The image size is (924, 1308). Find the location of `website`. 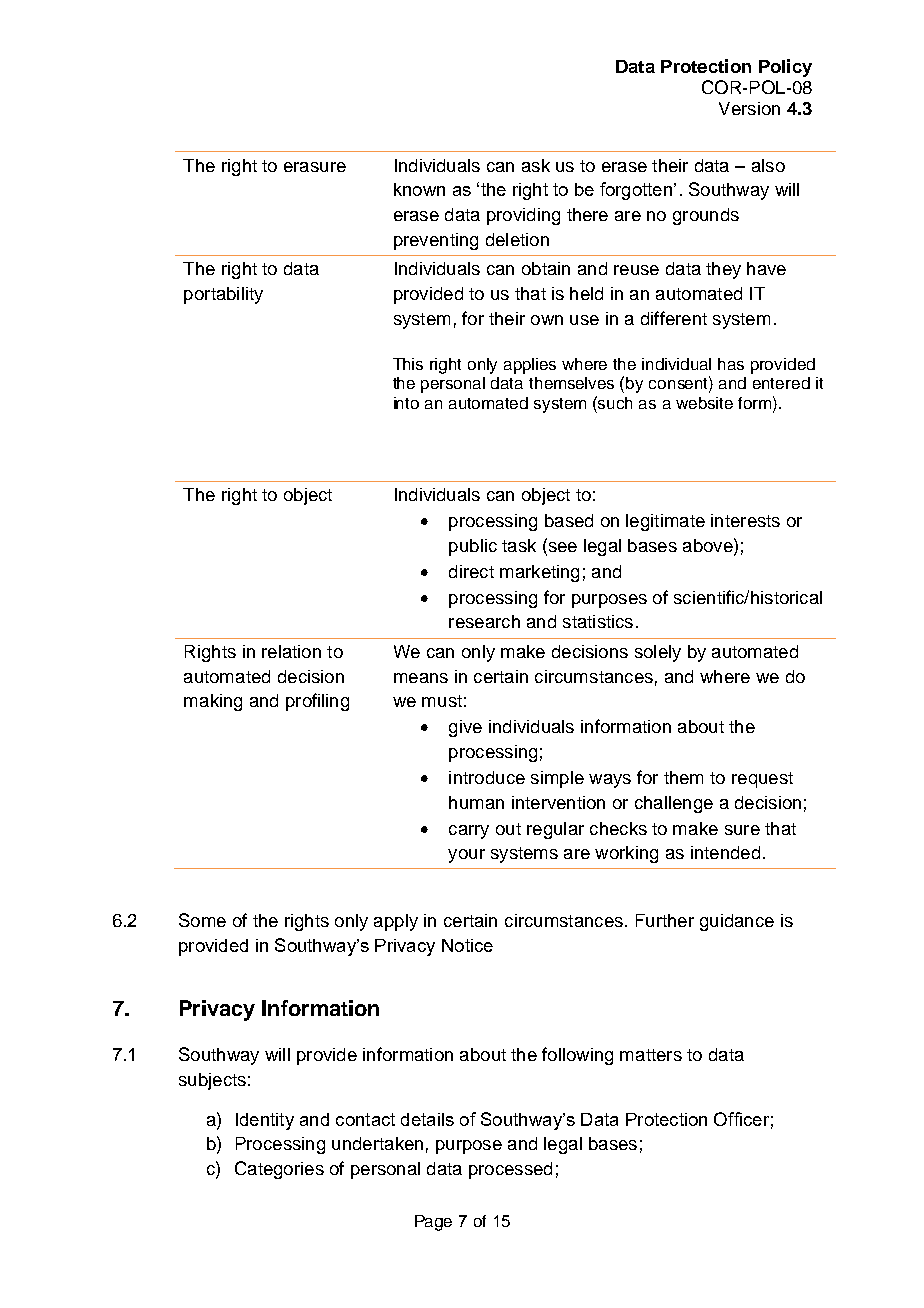

website is located at coordinates (704, 403).
